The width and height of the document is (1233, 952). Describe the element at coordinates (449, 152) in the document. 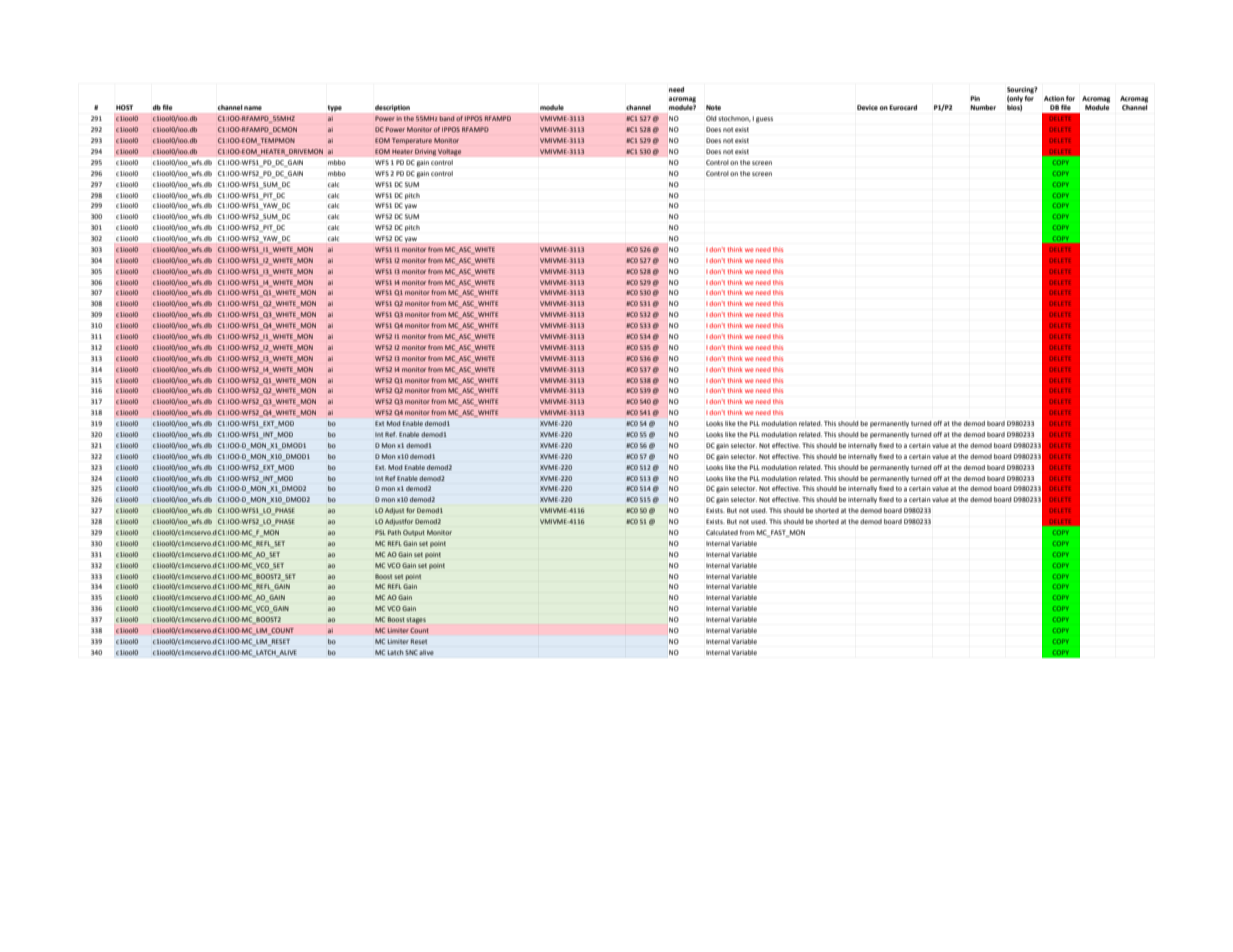

I see `Voltage` at that location.
